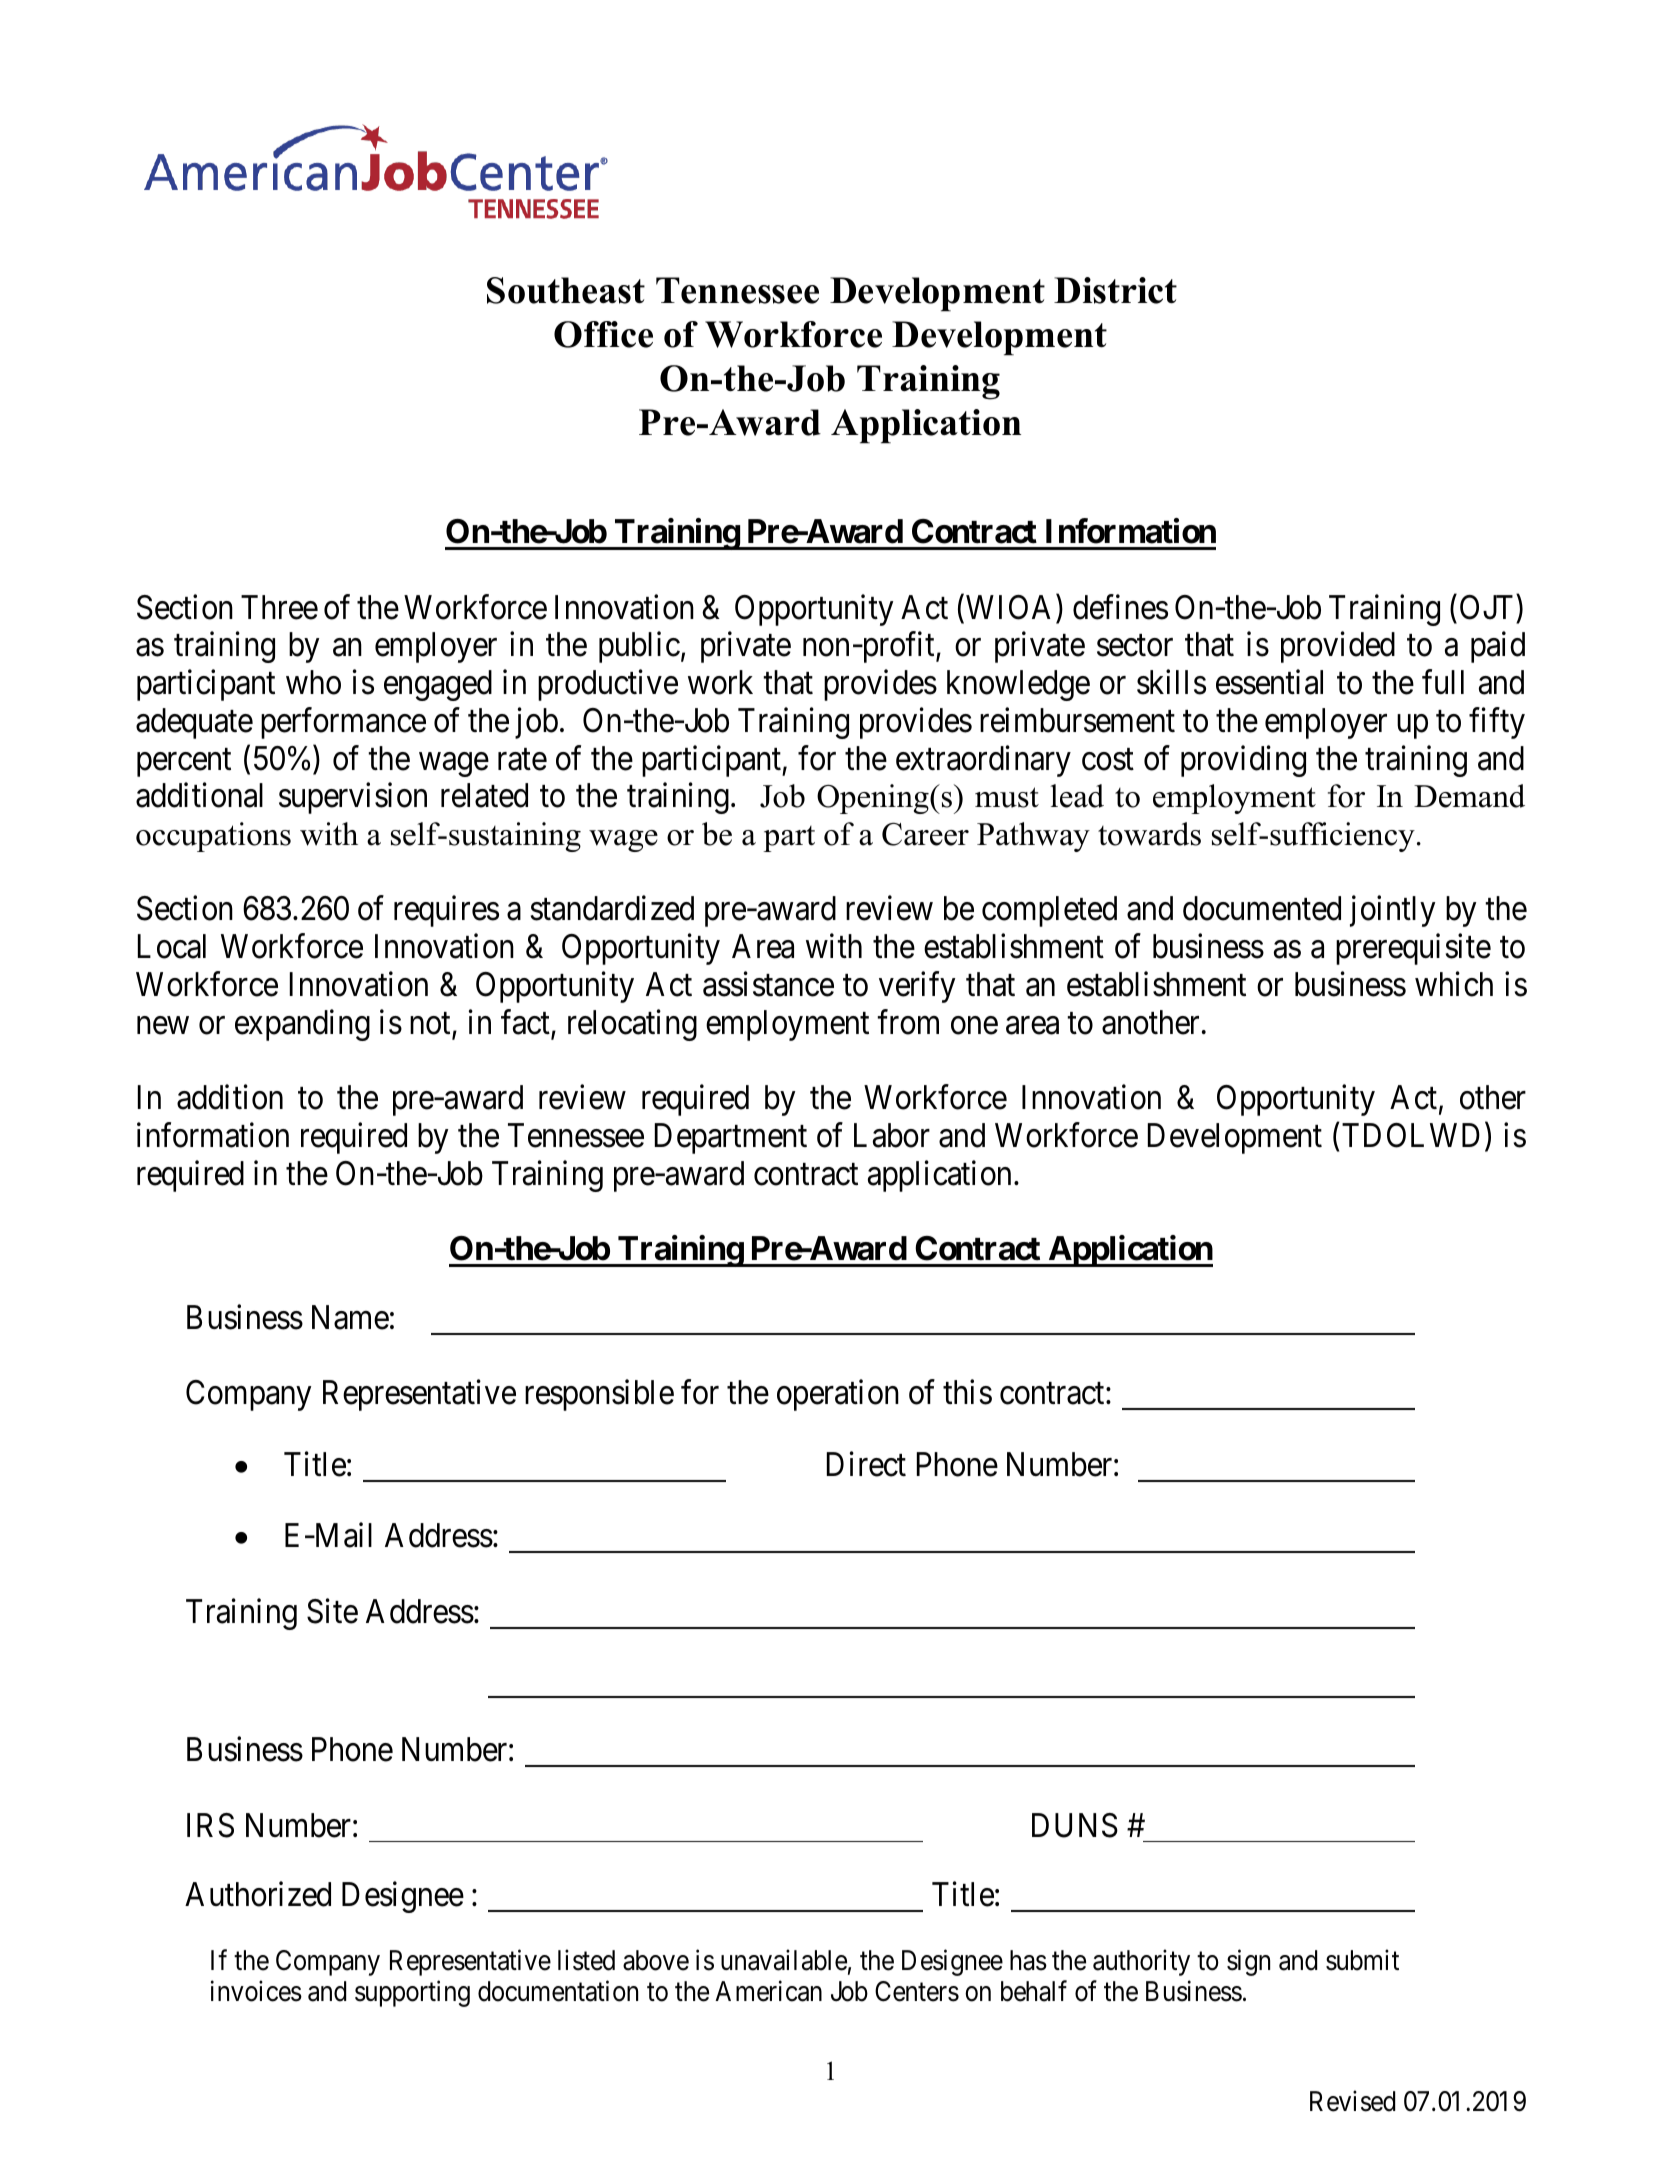  Describe the element at coordinates (768, 1991) in the document. I see `American` at that location.
